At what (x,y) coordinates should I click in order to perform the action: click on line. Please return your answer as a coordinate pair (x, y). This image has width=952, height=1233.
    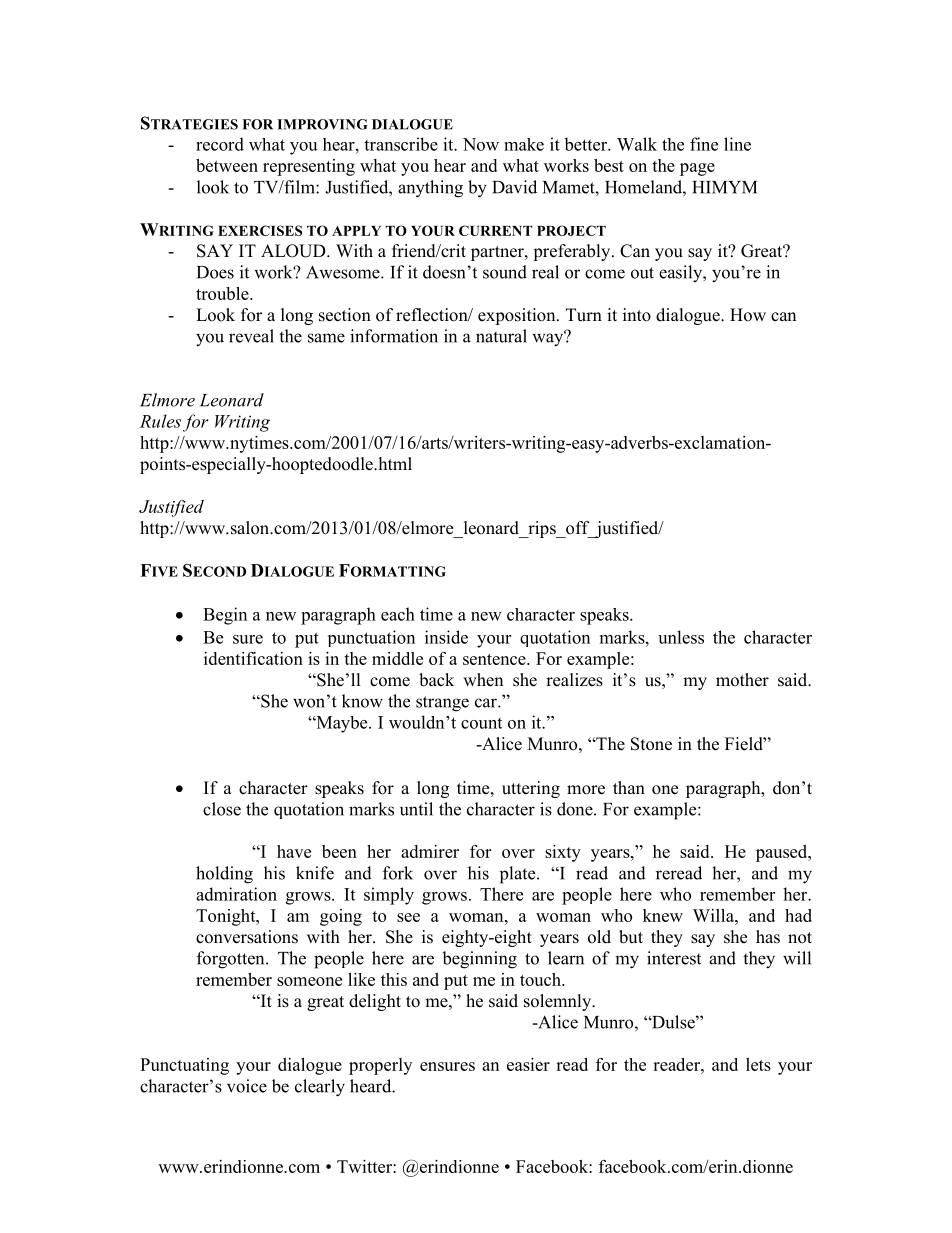
    Looking at the image, I should click on (737, 144).
